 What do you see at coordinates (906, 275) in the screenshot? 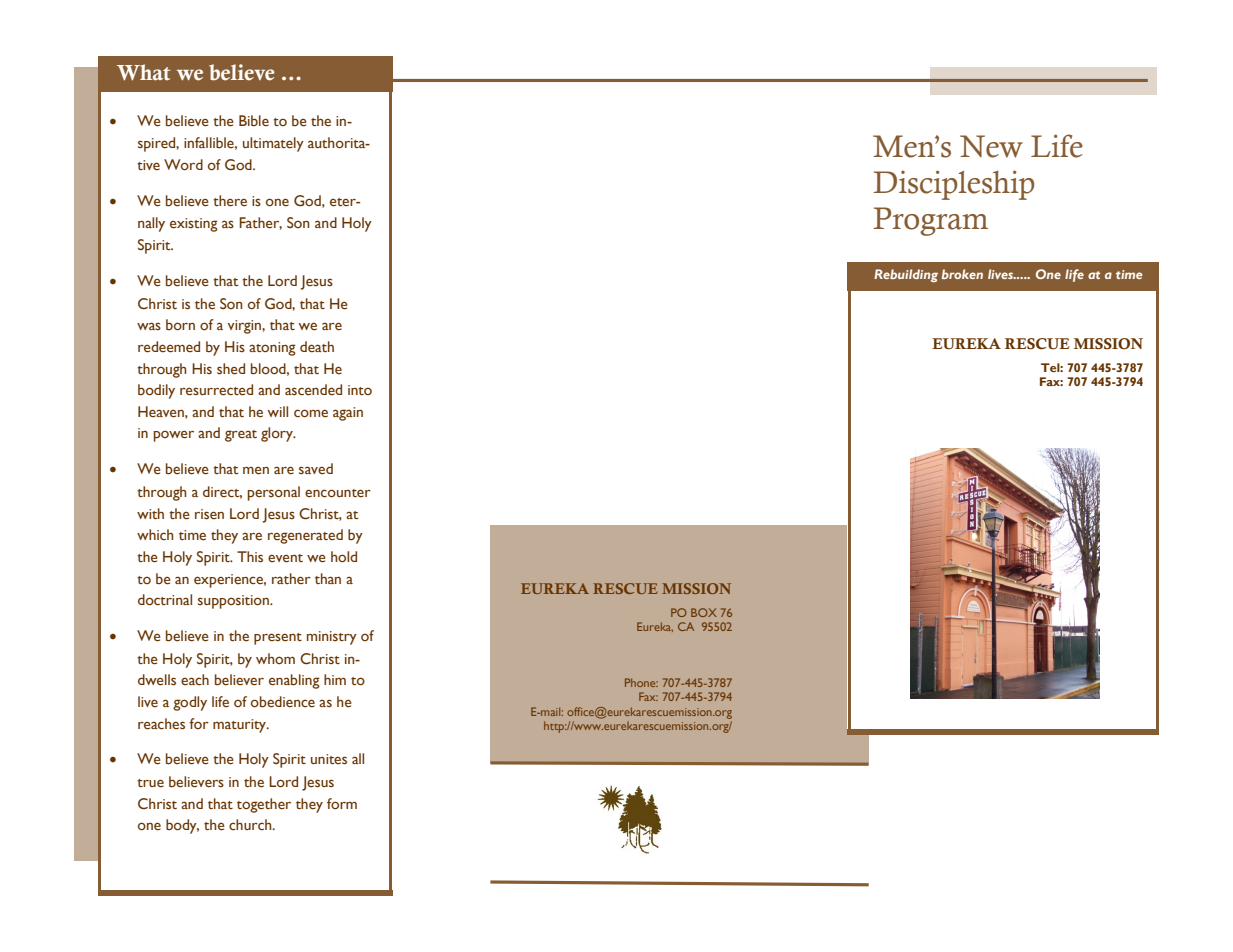
I see `Rebuilding` at bounding box center [906, 275].
